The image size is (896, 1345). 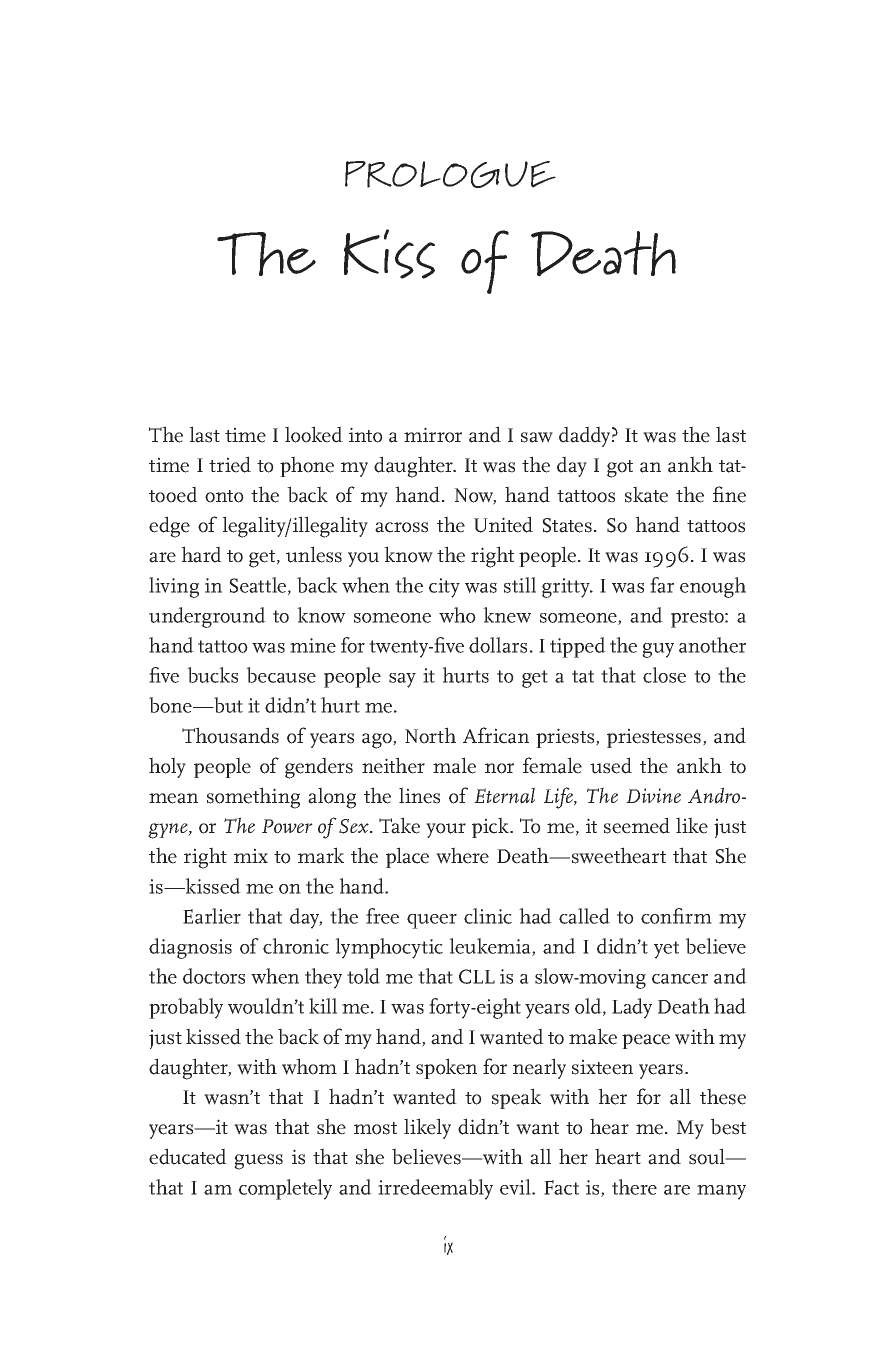 What do you see at coordinates (366, 435) in the image?
I see `into` at bounding box center [366, 435].
